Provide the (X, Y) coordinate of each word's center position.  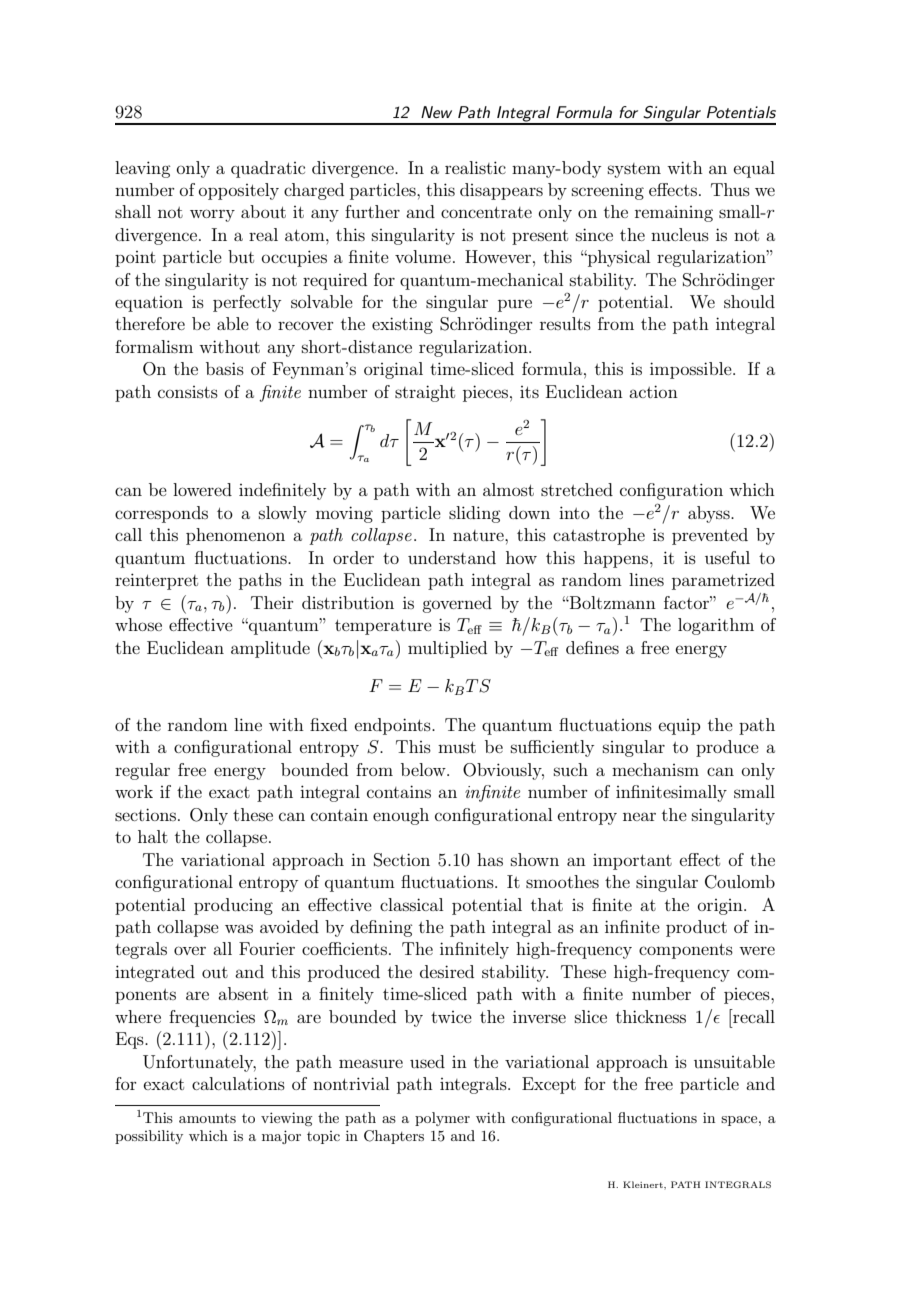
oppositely (239, 191)
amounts (207, 1118)
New (436, 112)
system (634, 170)
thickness (651, 1016)
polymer (442, 1119)
